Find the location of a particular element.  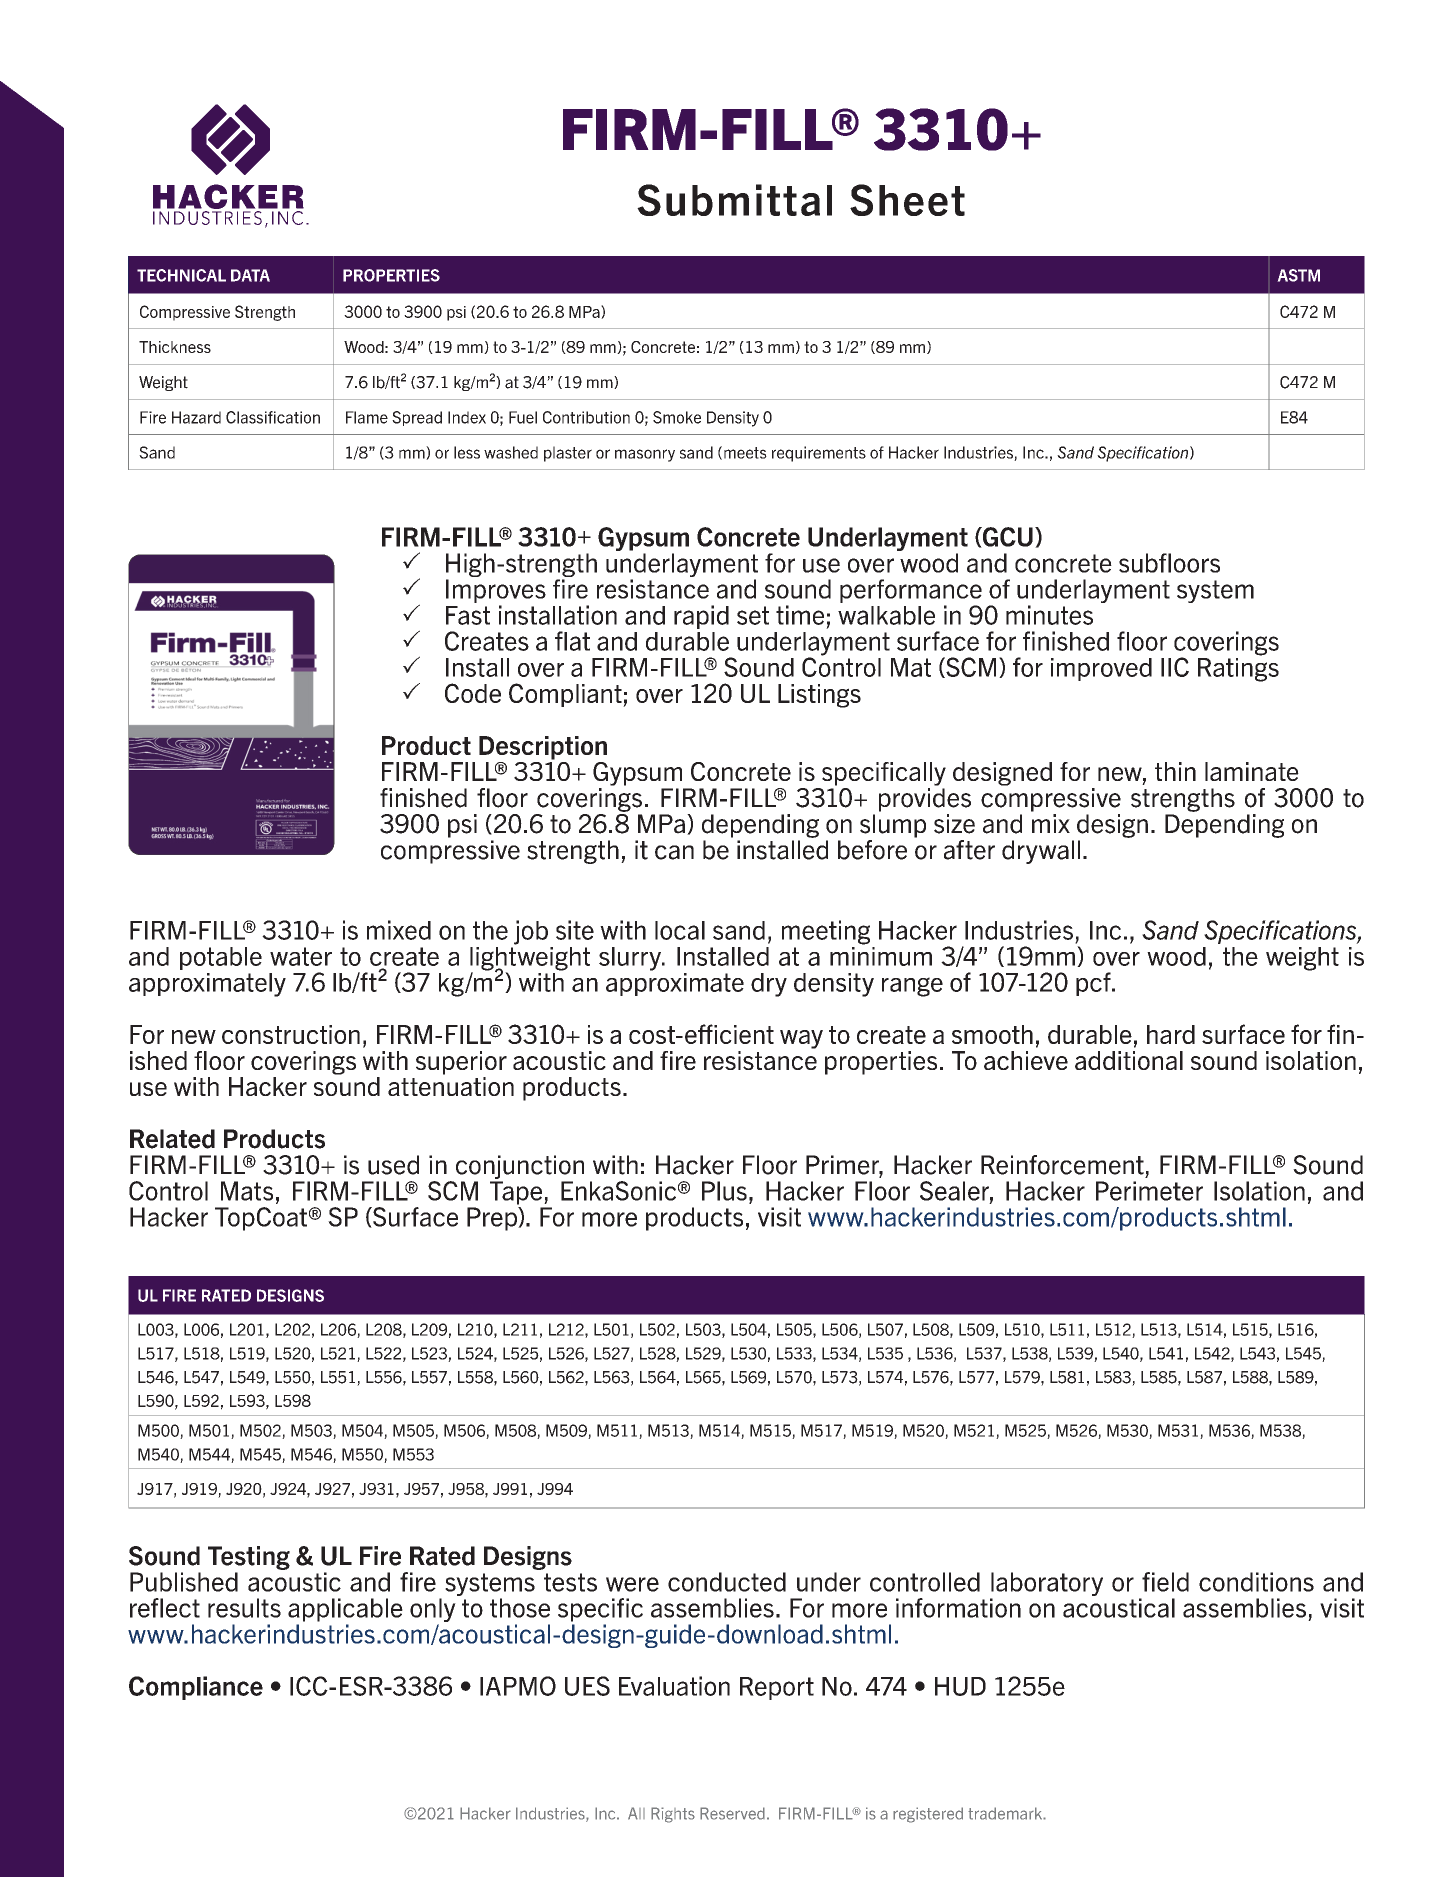

HUD is located at coordinates (960, 1686).
